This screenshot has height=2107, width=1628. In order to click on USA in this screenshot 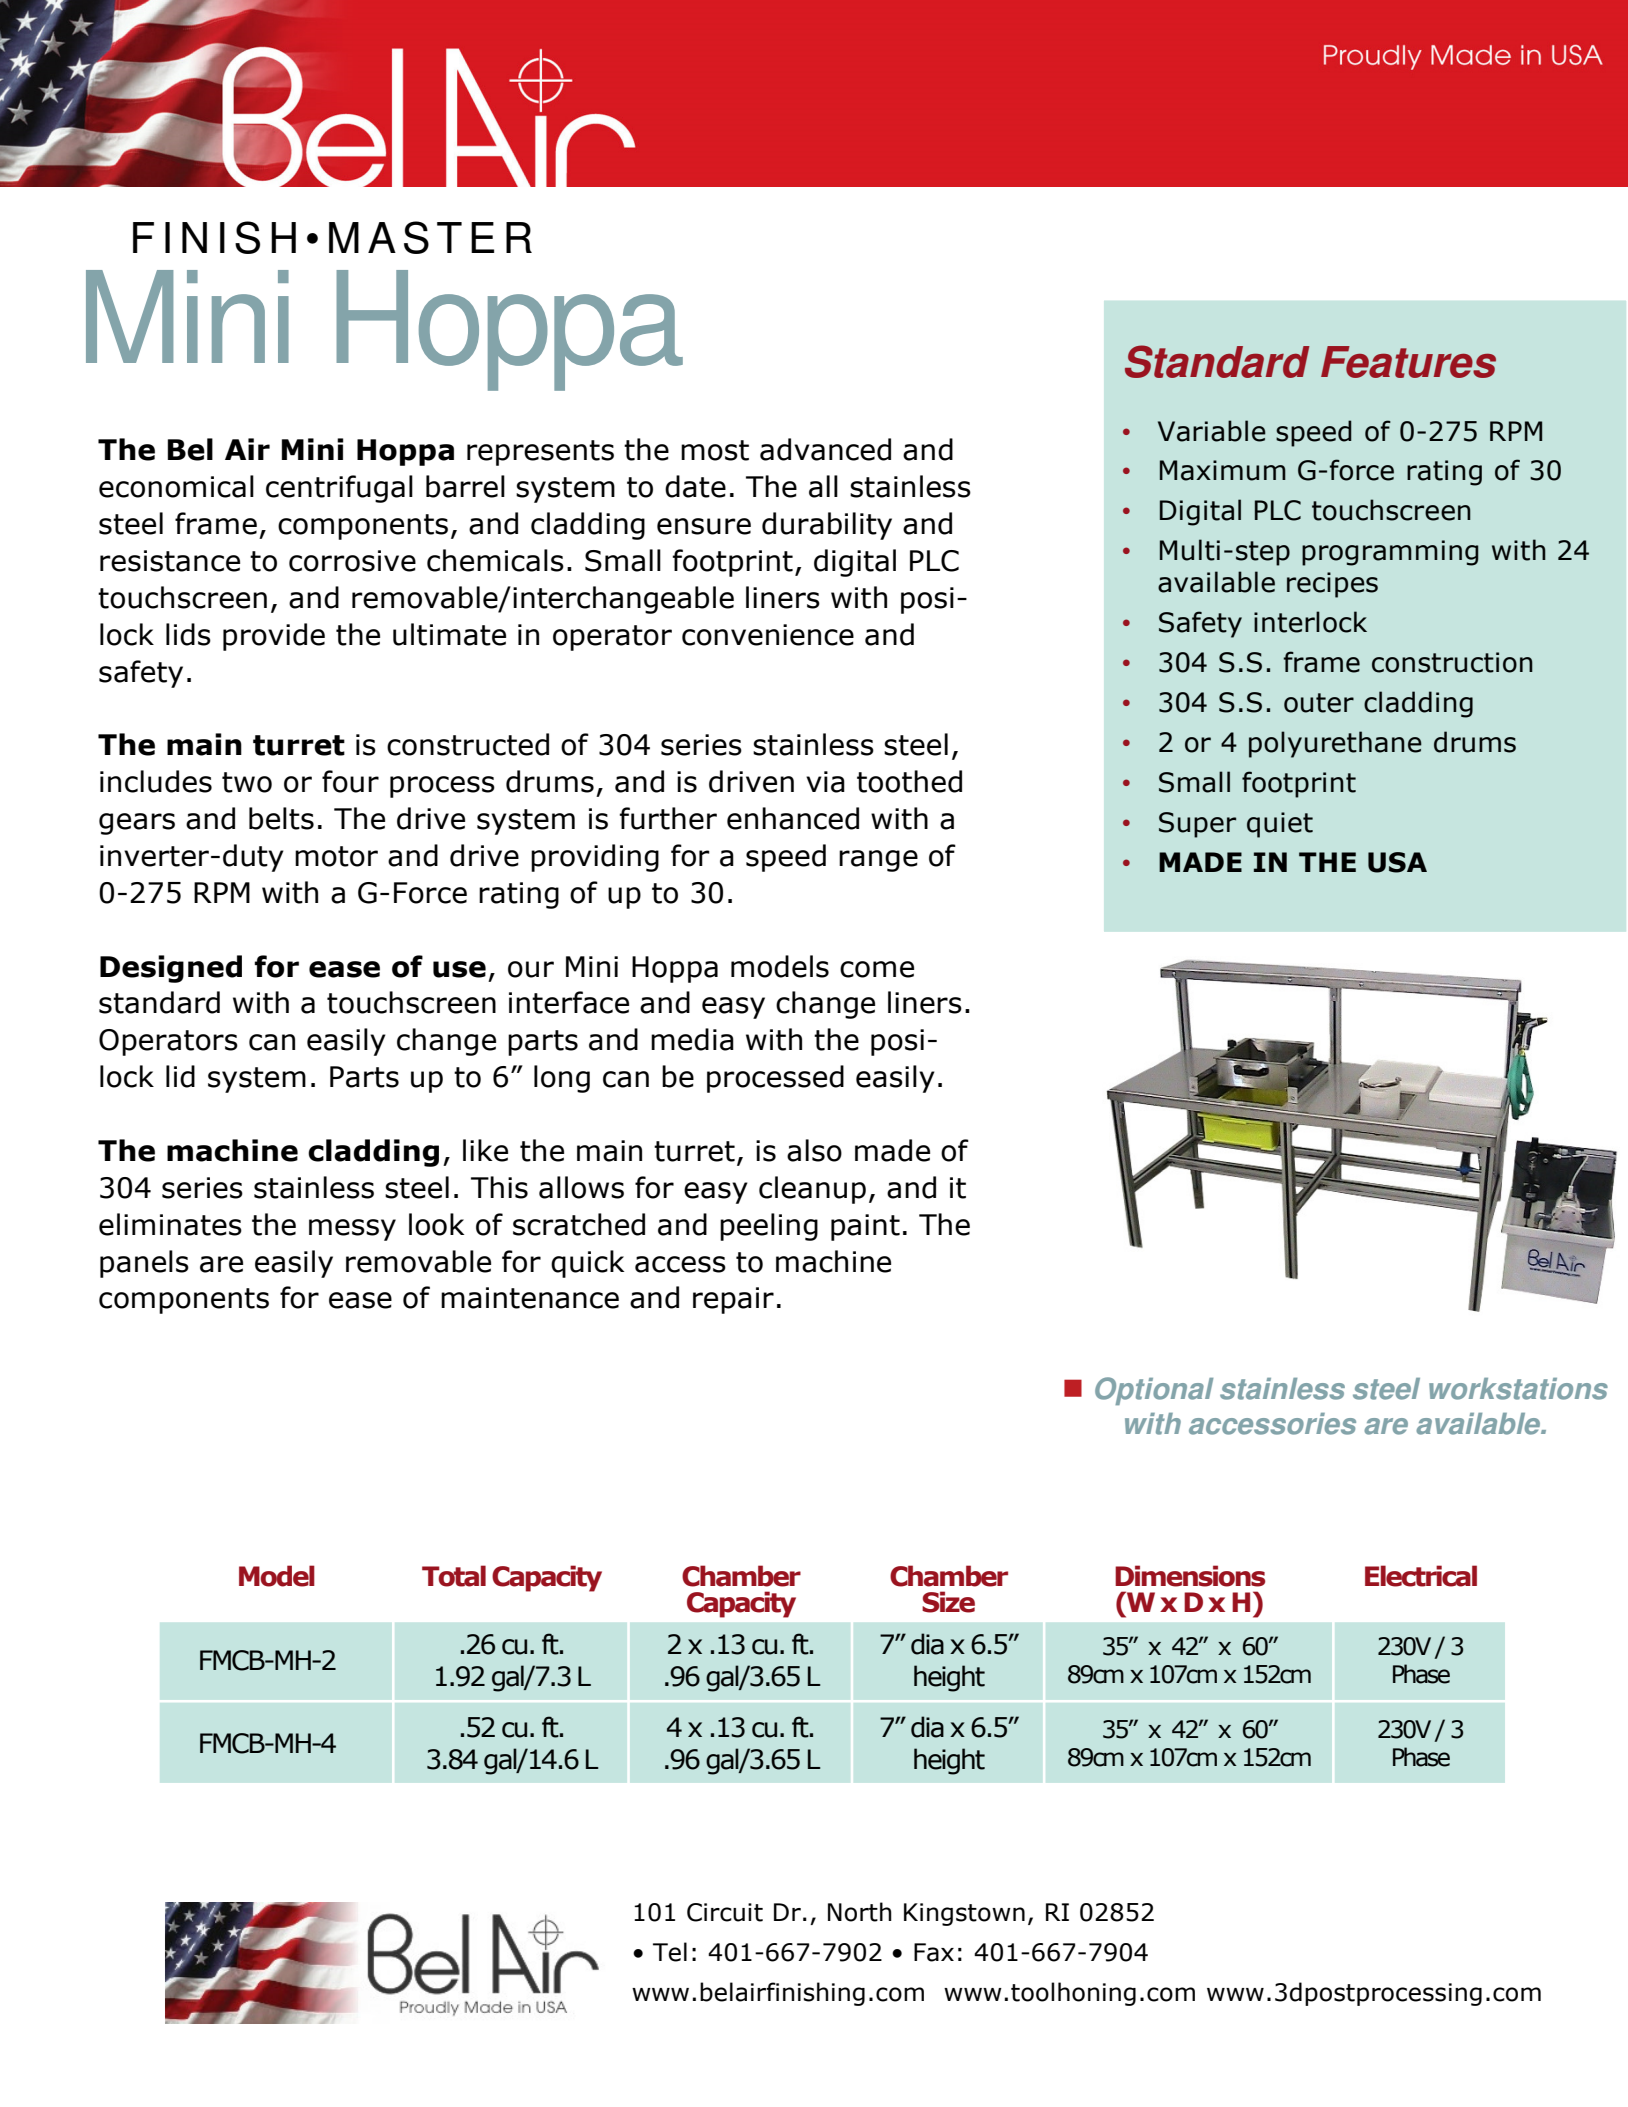, I will do `click(1397, 862)`.
